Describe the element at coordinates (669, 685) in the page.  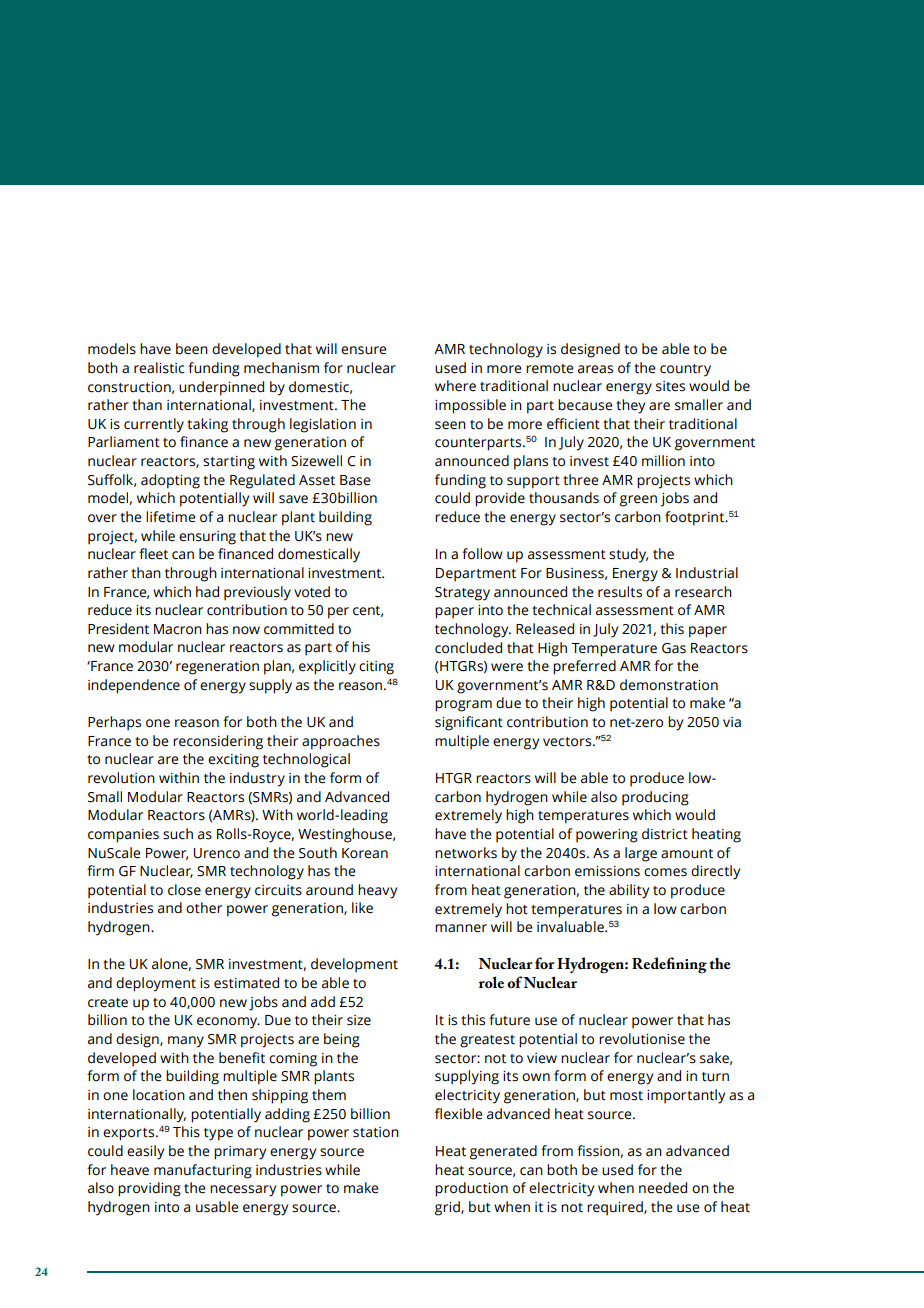
I see `demonstration` at that location.
